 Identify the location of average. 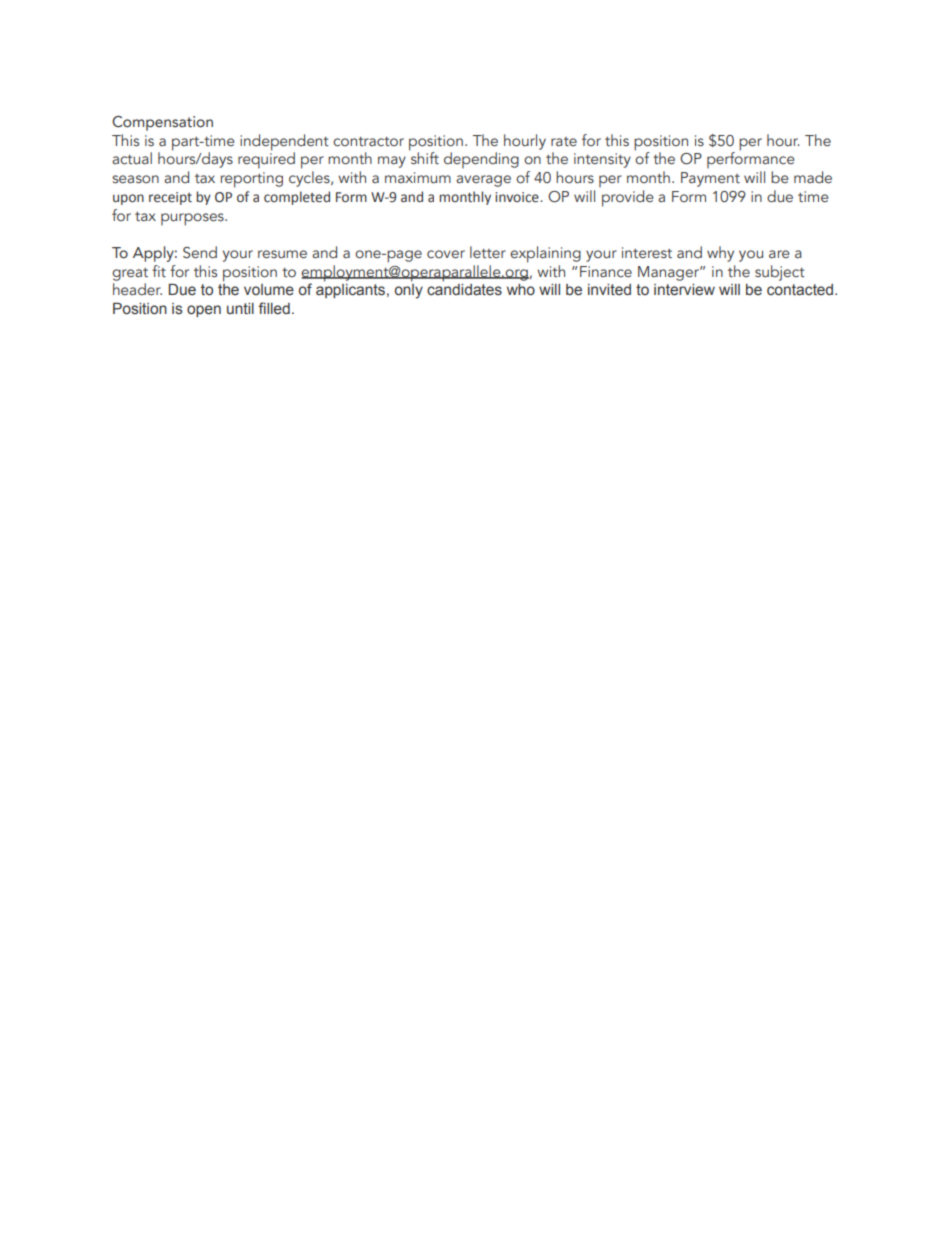
(483, 181).
